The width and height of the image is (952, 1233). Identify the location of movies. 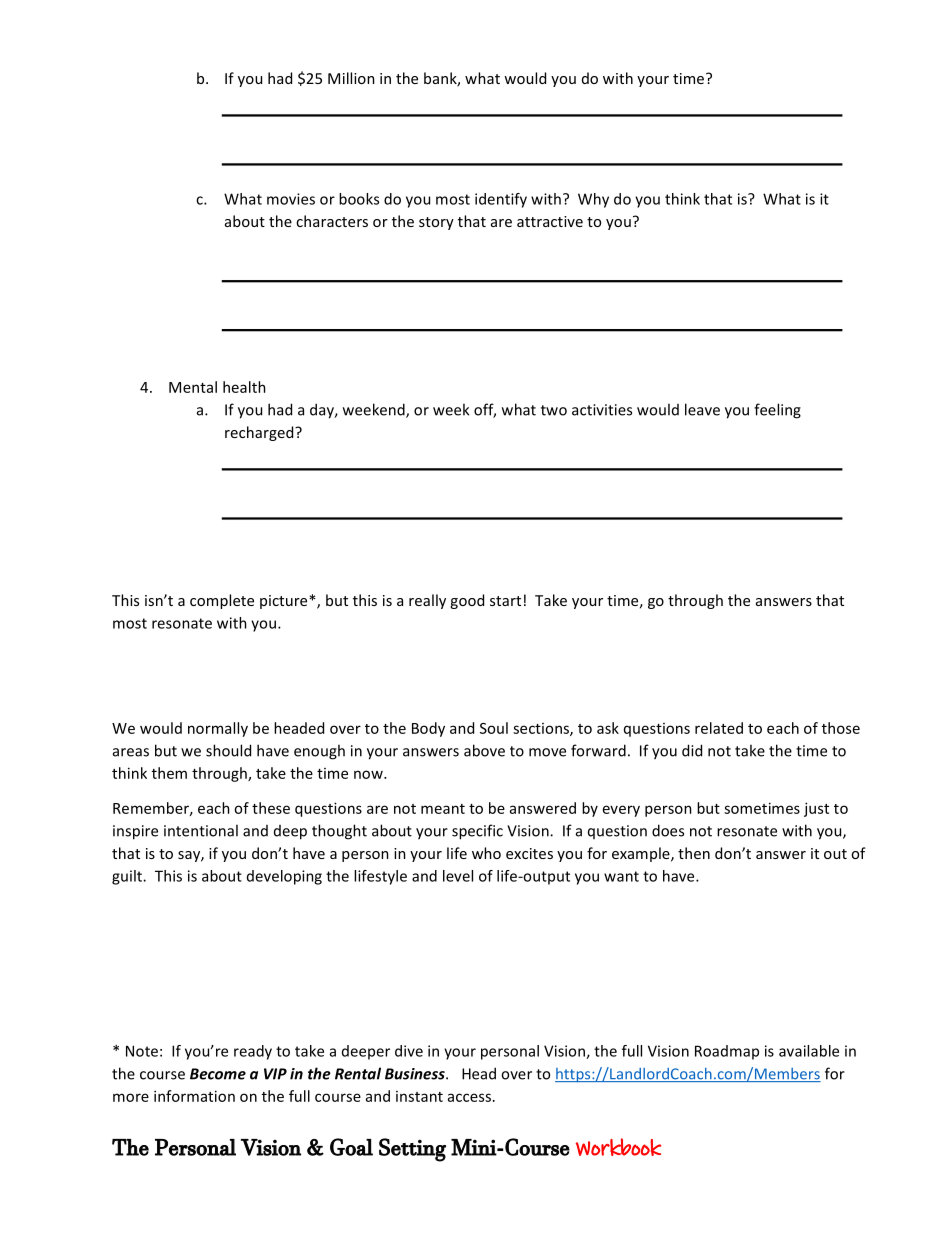
(291, 199).
